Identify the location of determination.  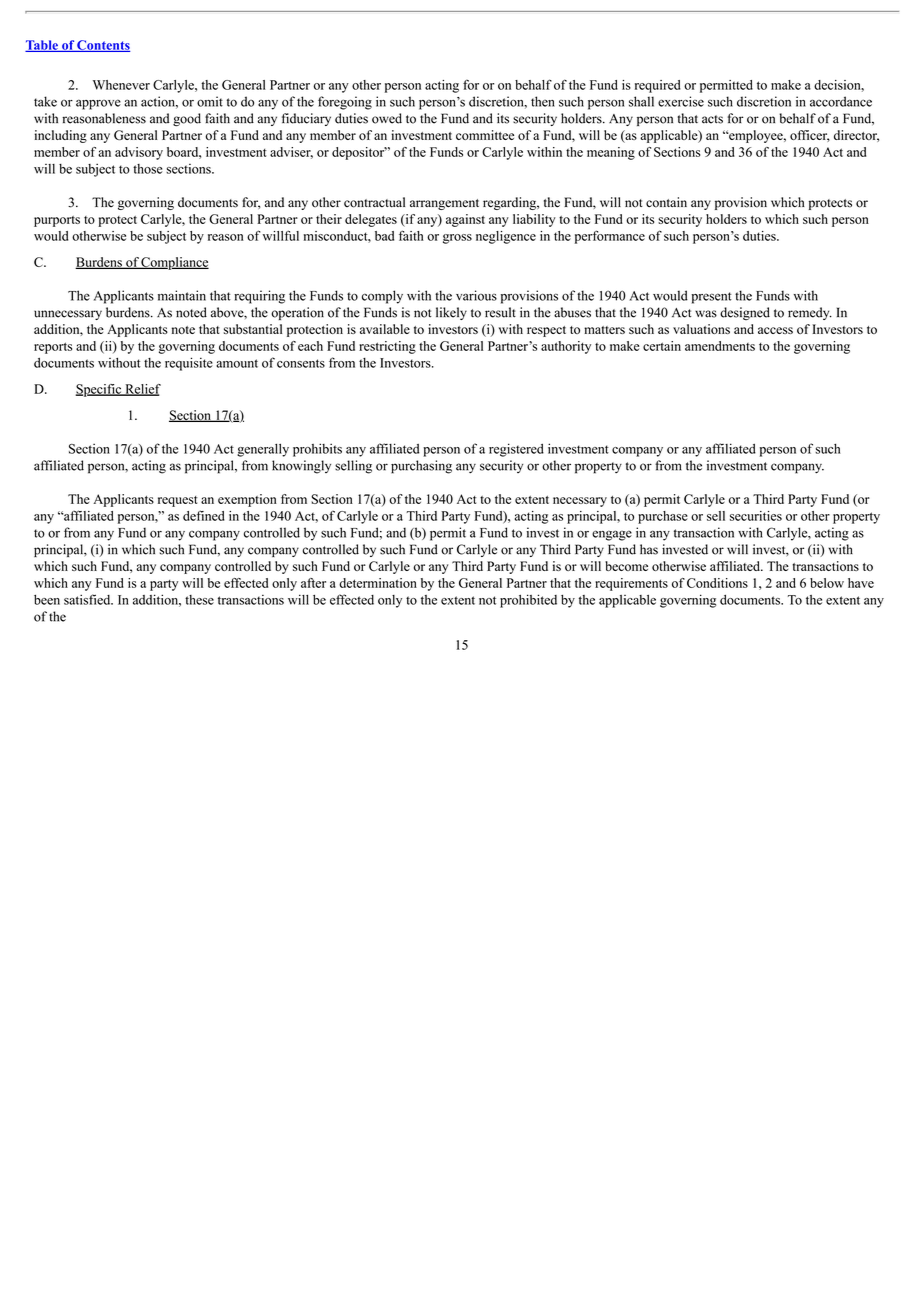
(378, 583).
